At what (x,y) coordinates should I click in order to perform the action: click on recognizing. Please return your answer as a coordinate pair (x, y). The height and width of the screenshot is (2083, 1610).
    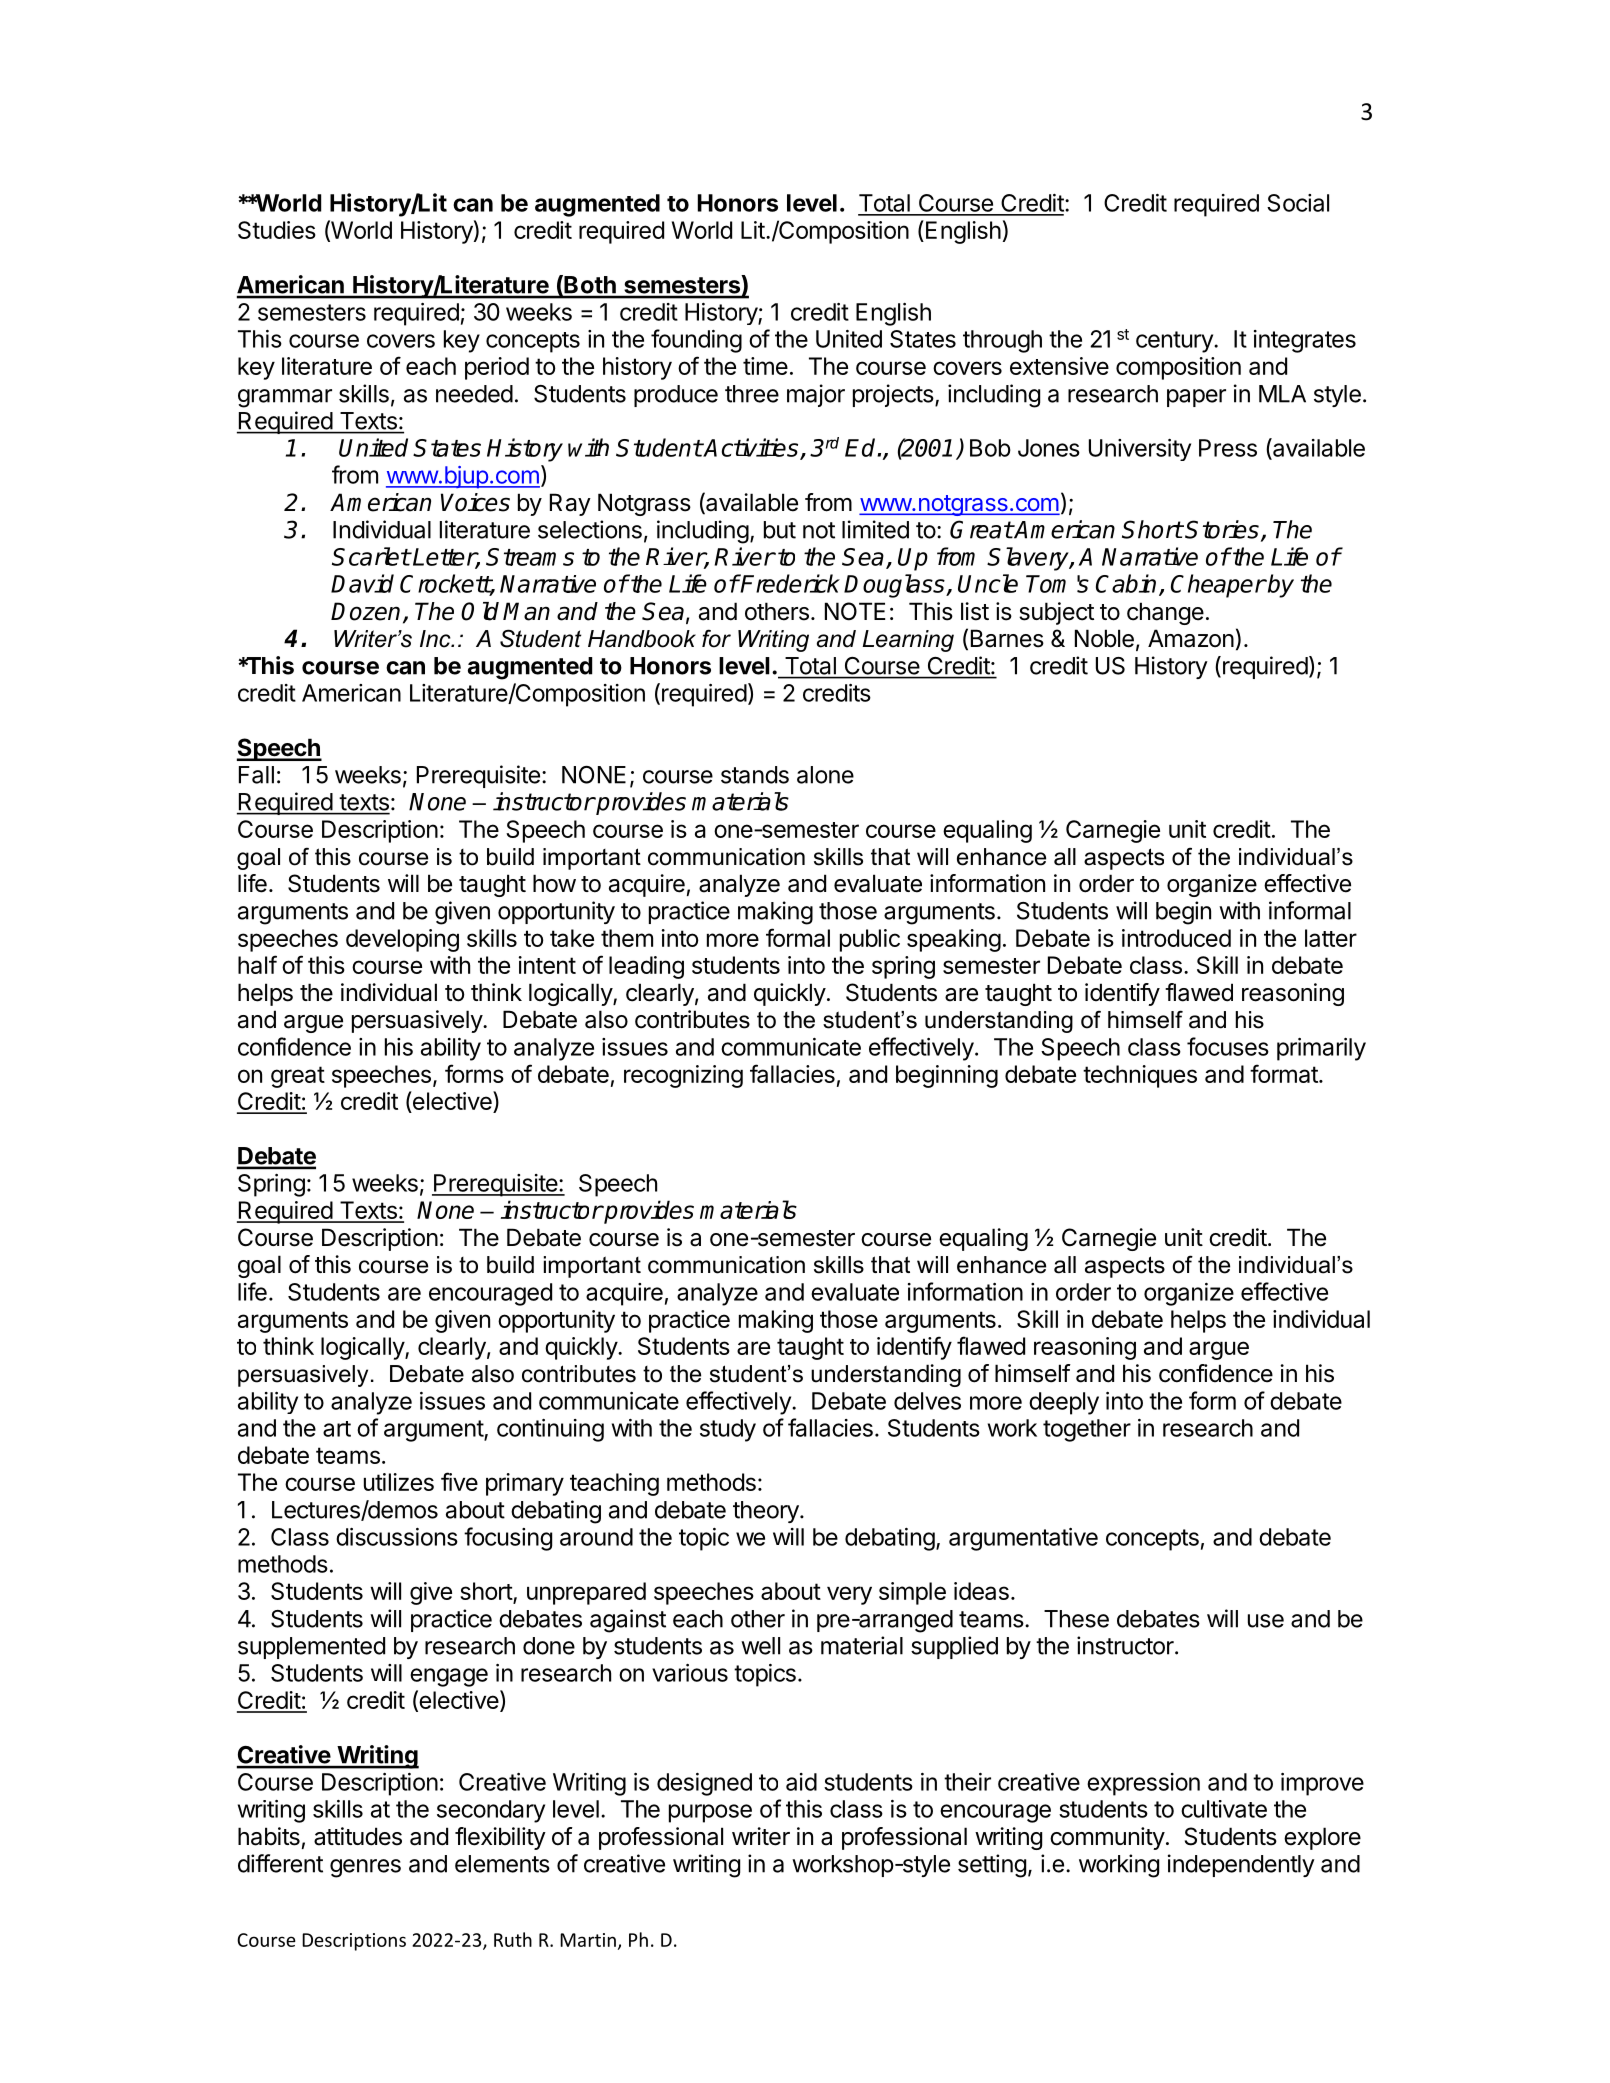
    Looking at the image, I should click on (683, 1076).
